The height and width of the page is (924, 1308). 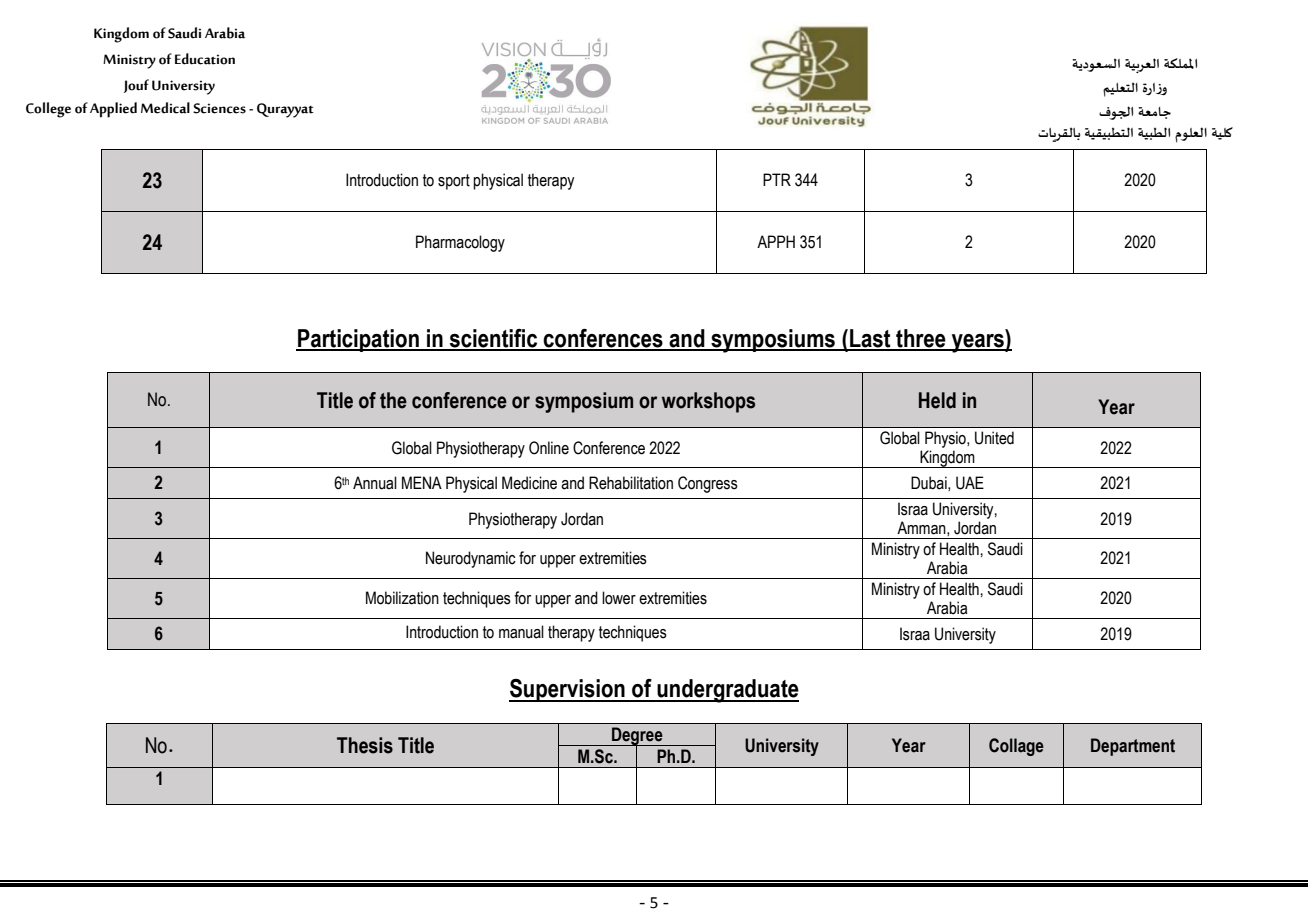 I want to click on PTR, so click(x=777, y=179).
